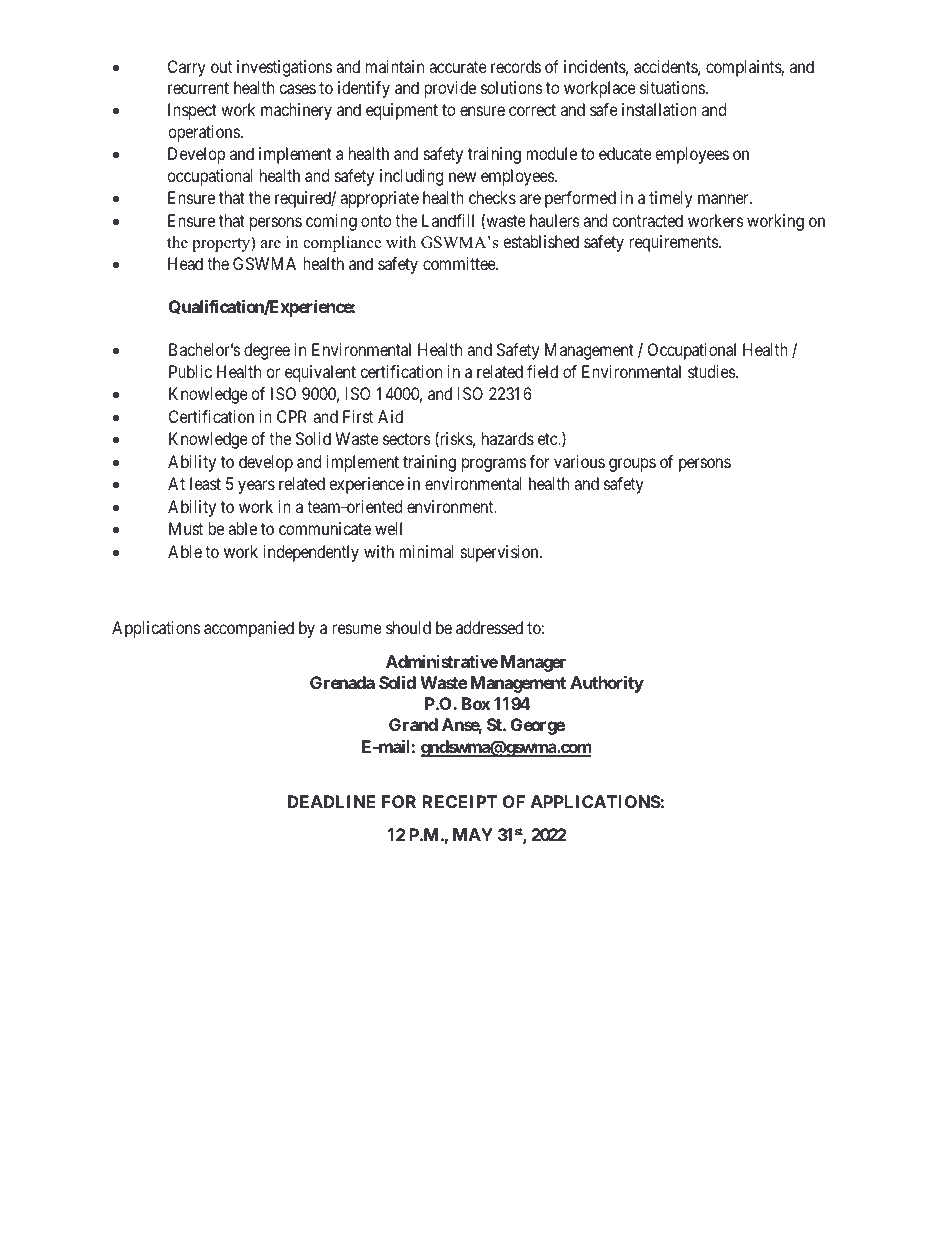 The width and height of the document is (952, 1233). What do you see at coordinates (672, 87) in the document?
I see `situations` at bounding box center [672, 87].
